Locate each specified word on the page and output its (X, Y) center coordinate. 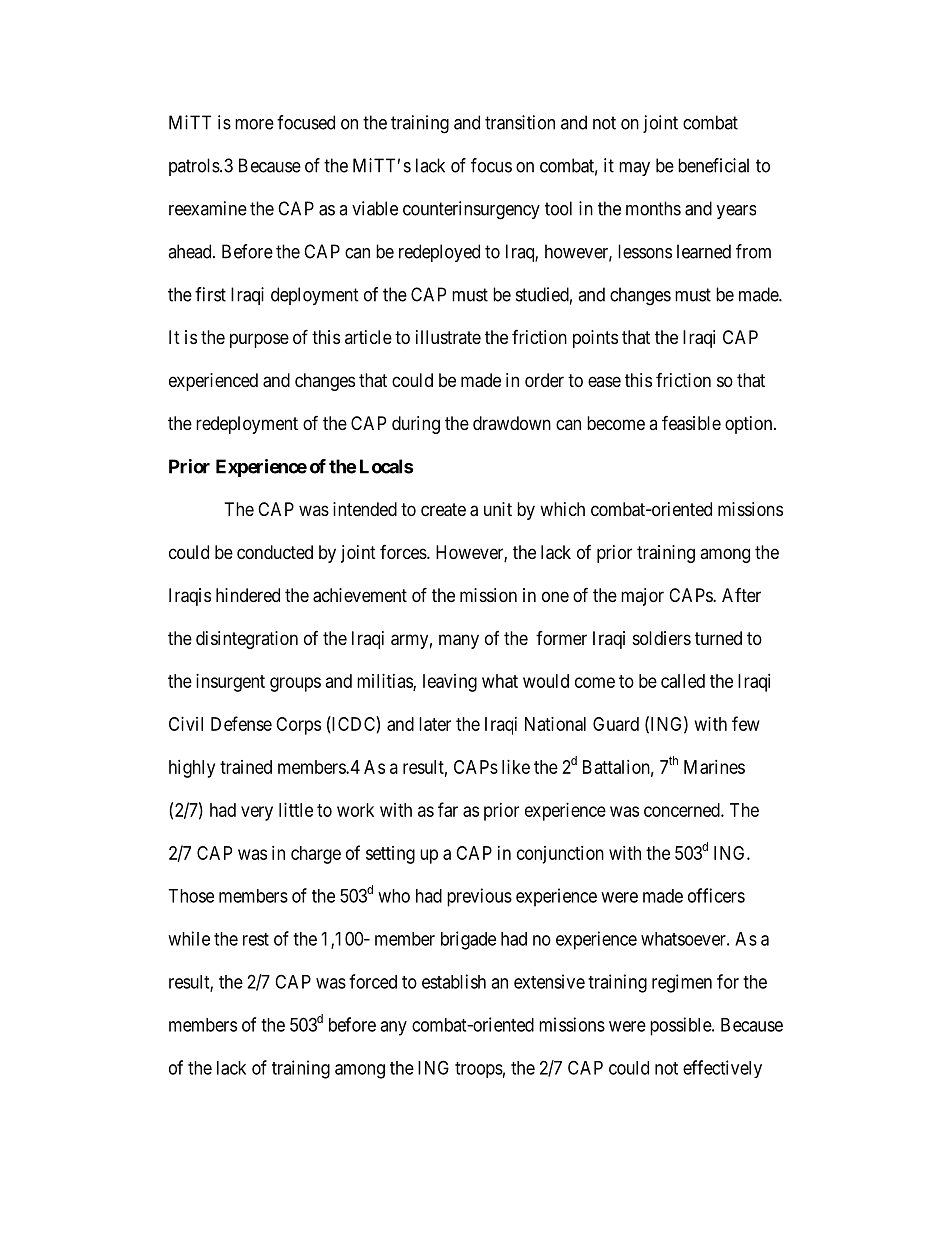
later (435, 724)
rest (256, 939)
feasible (691, 423)
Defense (241, 723)
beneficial (713, 165)
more (254, 124)
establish (454, 981)
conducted (275, 552)
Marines (714, 767)
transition (520, 122)
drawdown (512, 423)
